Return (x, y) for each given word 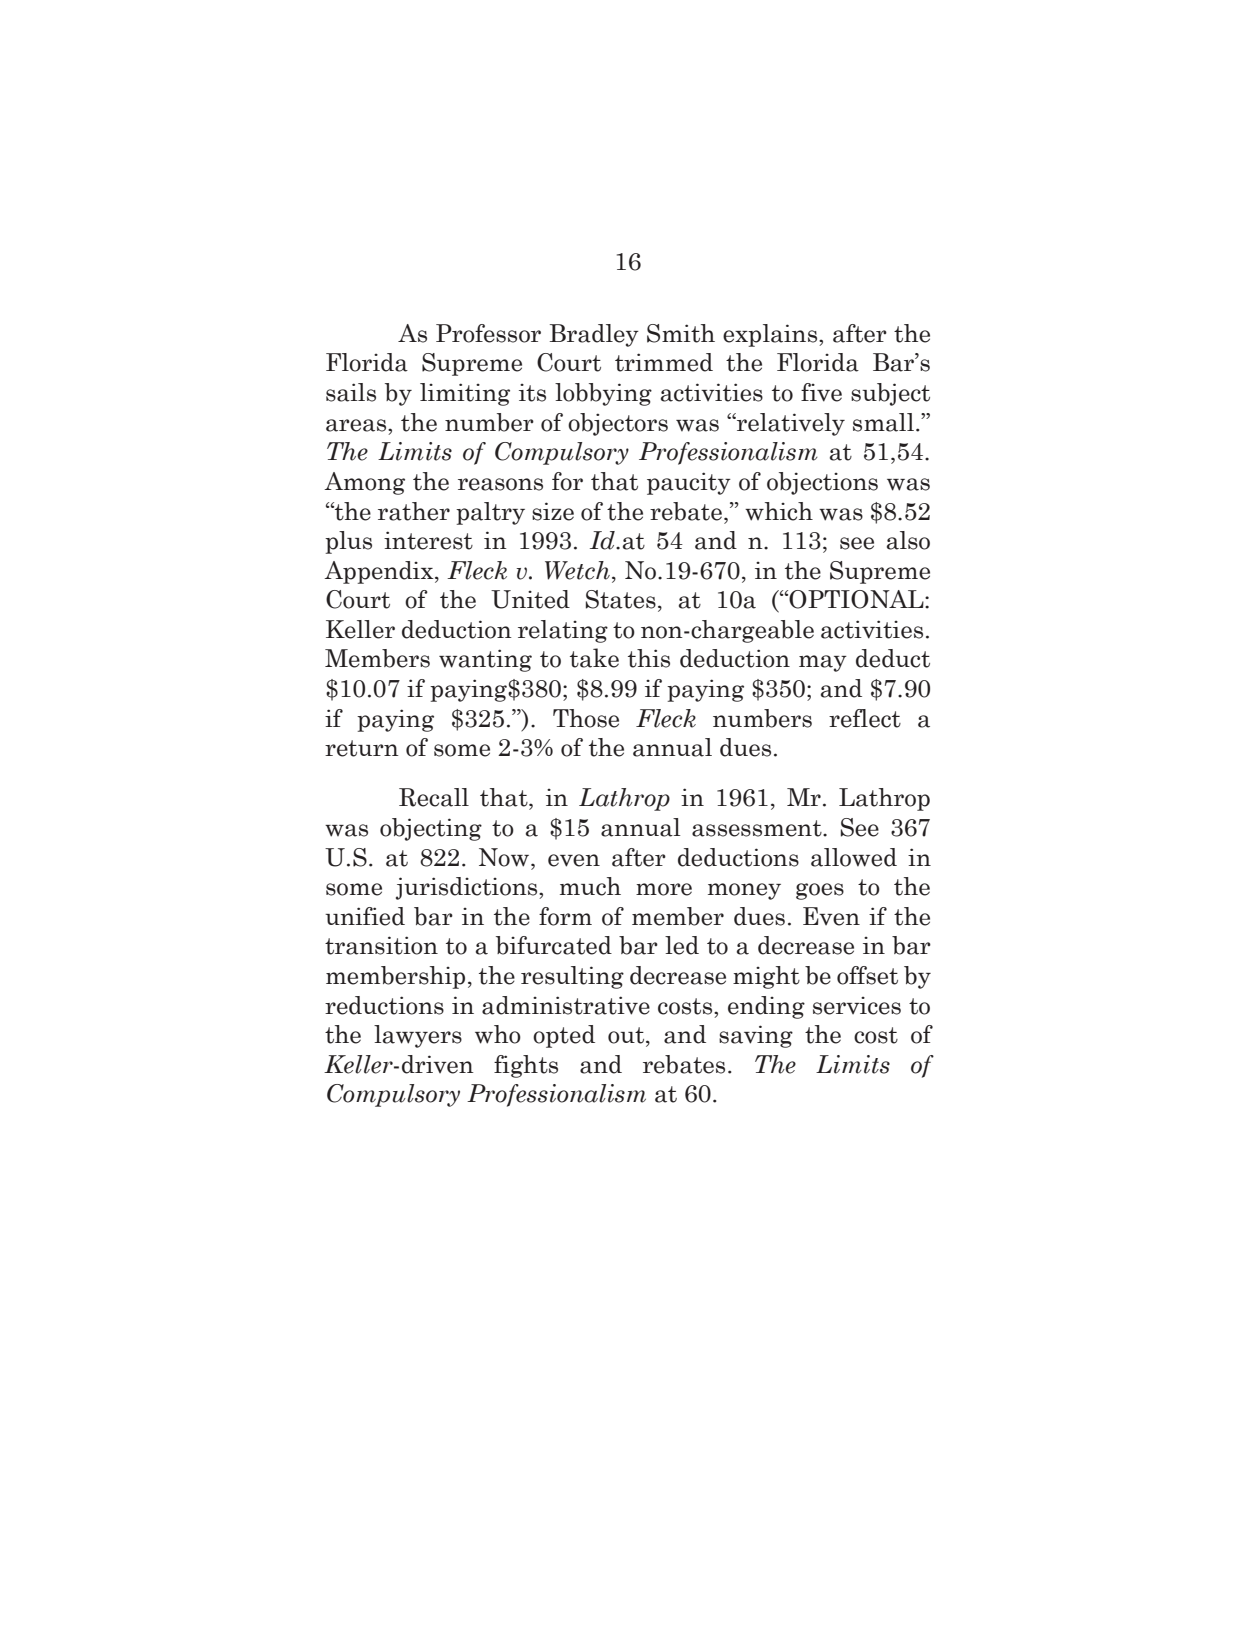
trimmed (664, 362)
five (821, 392)
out (627, 1036)
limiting (465, 394)
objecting (431, 829)
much (590, 886)
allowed (854, 857)
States (621, 599)
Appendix (380, 572)
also (908, 540)
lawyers (418, 1036)
